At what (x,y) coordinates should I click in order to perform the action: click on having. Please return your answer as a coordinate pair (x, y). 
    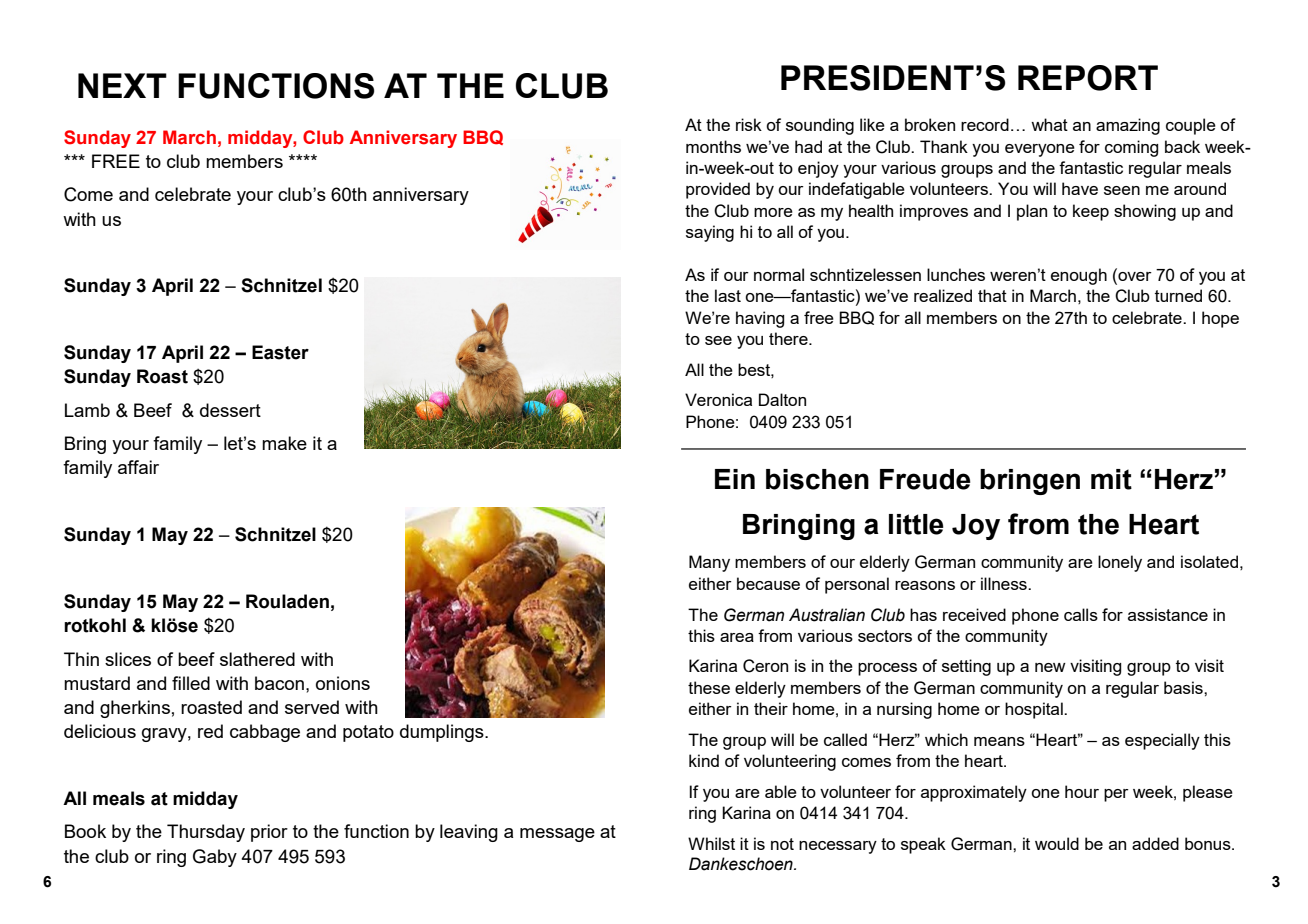
    Looking at the image, I should click on (760, 319).
